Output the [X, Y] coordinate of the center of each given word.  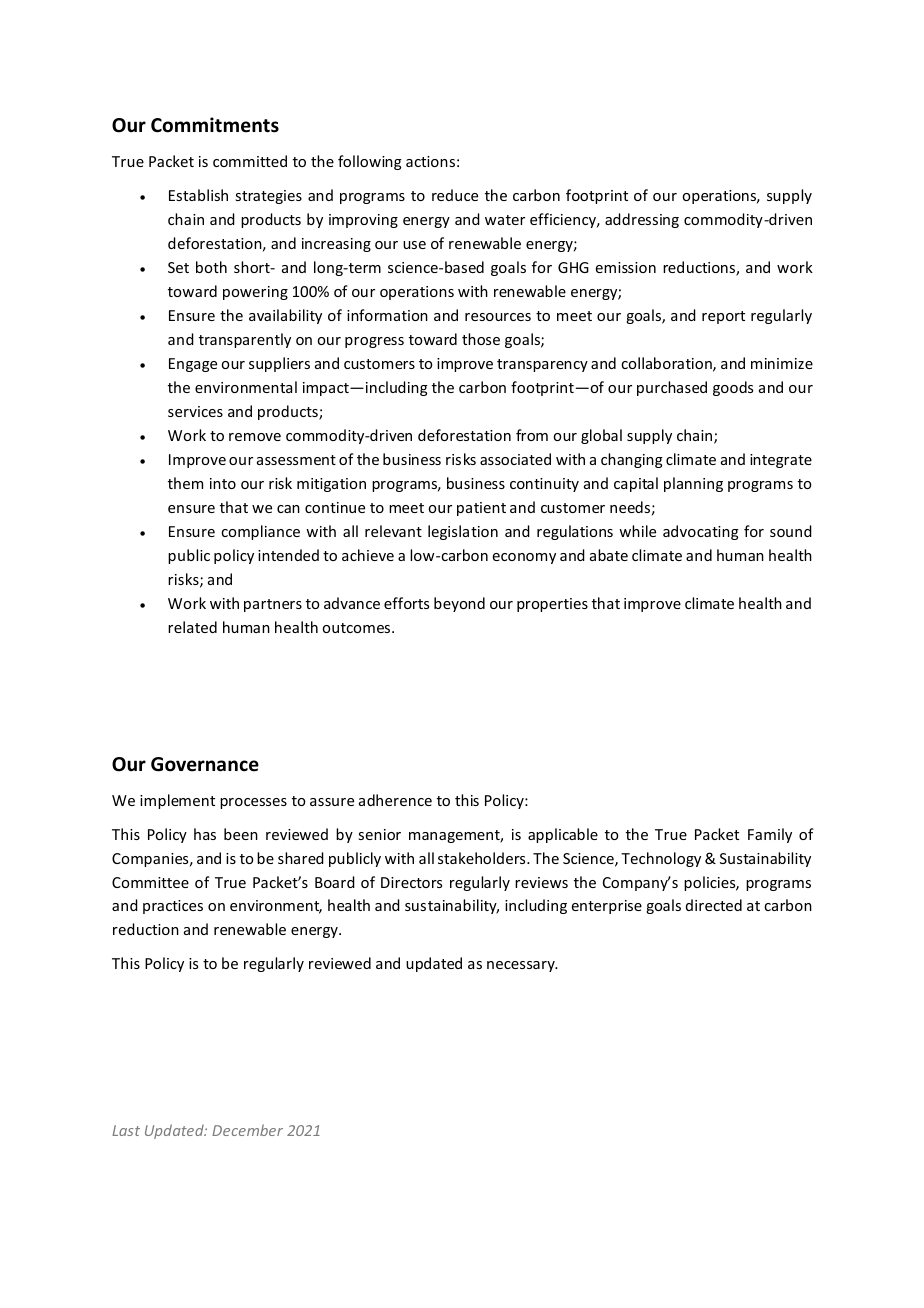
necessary [522, 966]
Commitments [215, 125]
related [192, 627]
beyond [459, 604]
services [195, 411]
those [481, 339]
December [247, 1130]
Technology [661, 859]
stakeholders [483, 858]
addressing [642, 220]
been [241, 834]
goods [733, 388]
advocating [701, 532]
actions [430, 161]
